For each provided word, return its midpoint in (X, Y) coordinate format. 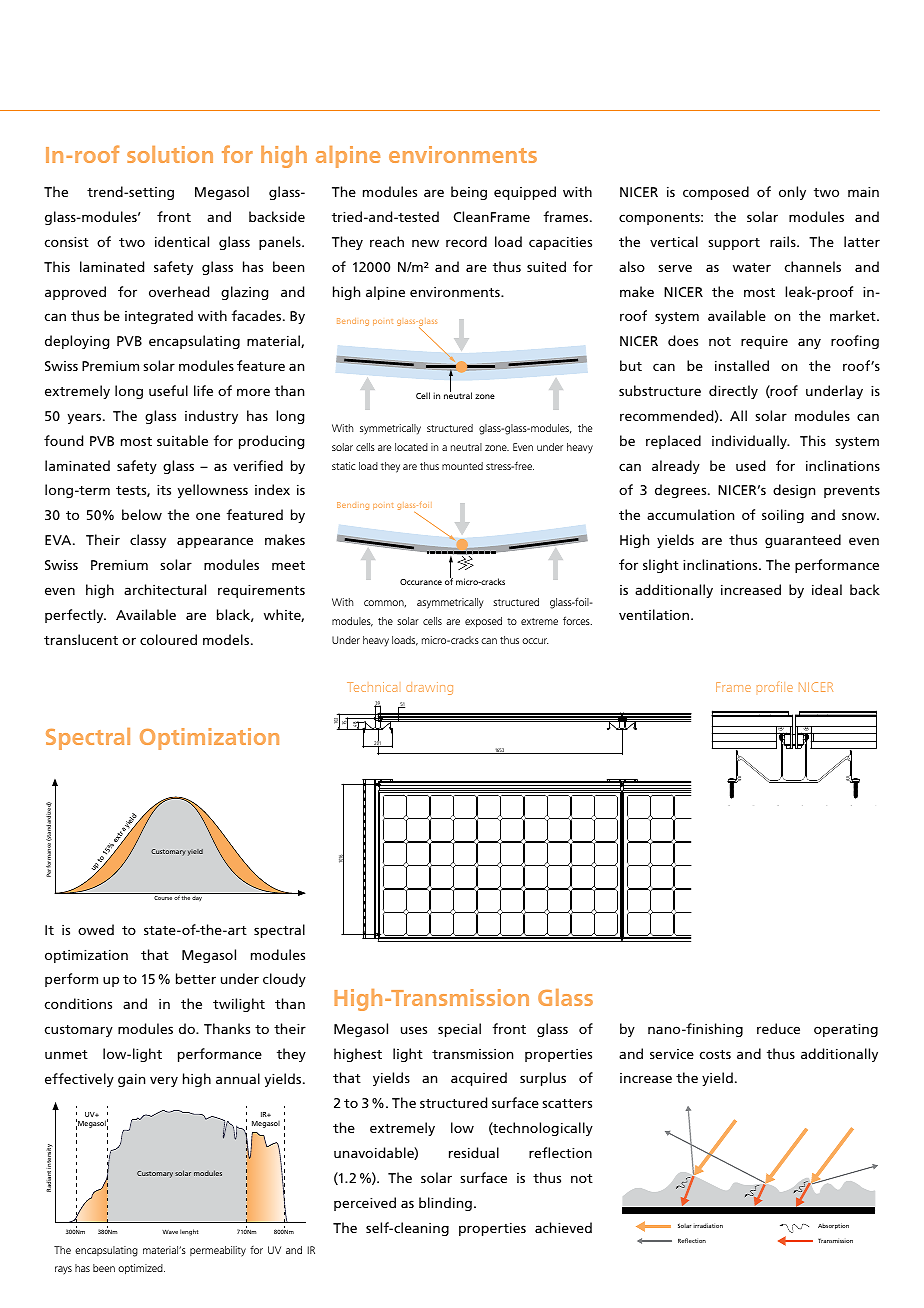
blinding (445, 1204)
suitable (182, 440)
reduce (778, 1028)
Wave (170, 1231)
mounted (462, 466)
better (196, 978)
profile (775, 687)
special (459, 1030)
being (469, 193)
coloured (168, 639)
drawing (429, 688)
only (792, 193)
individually (750, 442)
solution (170, 154)
